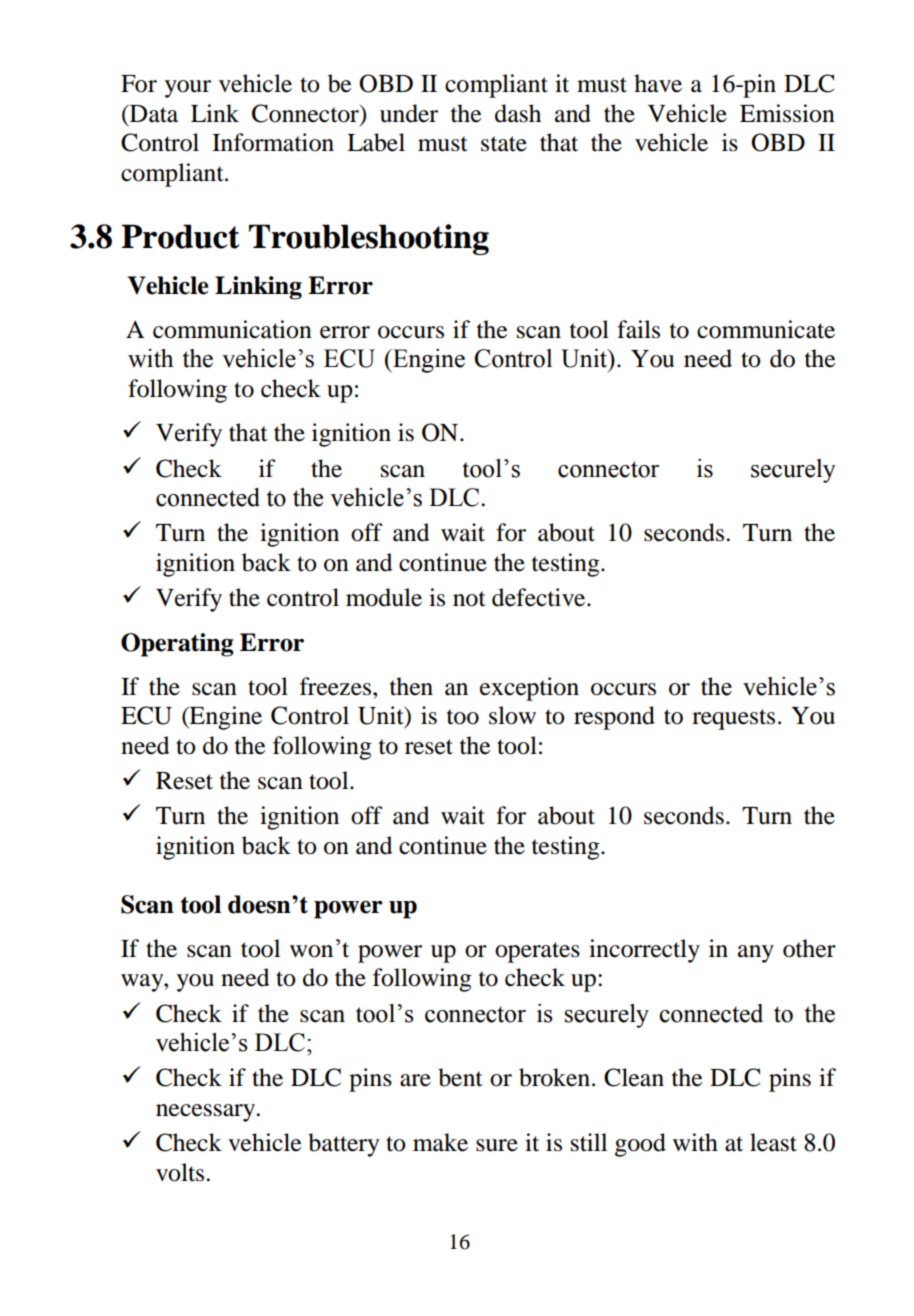 The width and height of the screenshot is (914, 1316). I want to click on necessary, so click(207, 1113).
